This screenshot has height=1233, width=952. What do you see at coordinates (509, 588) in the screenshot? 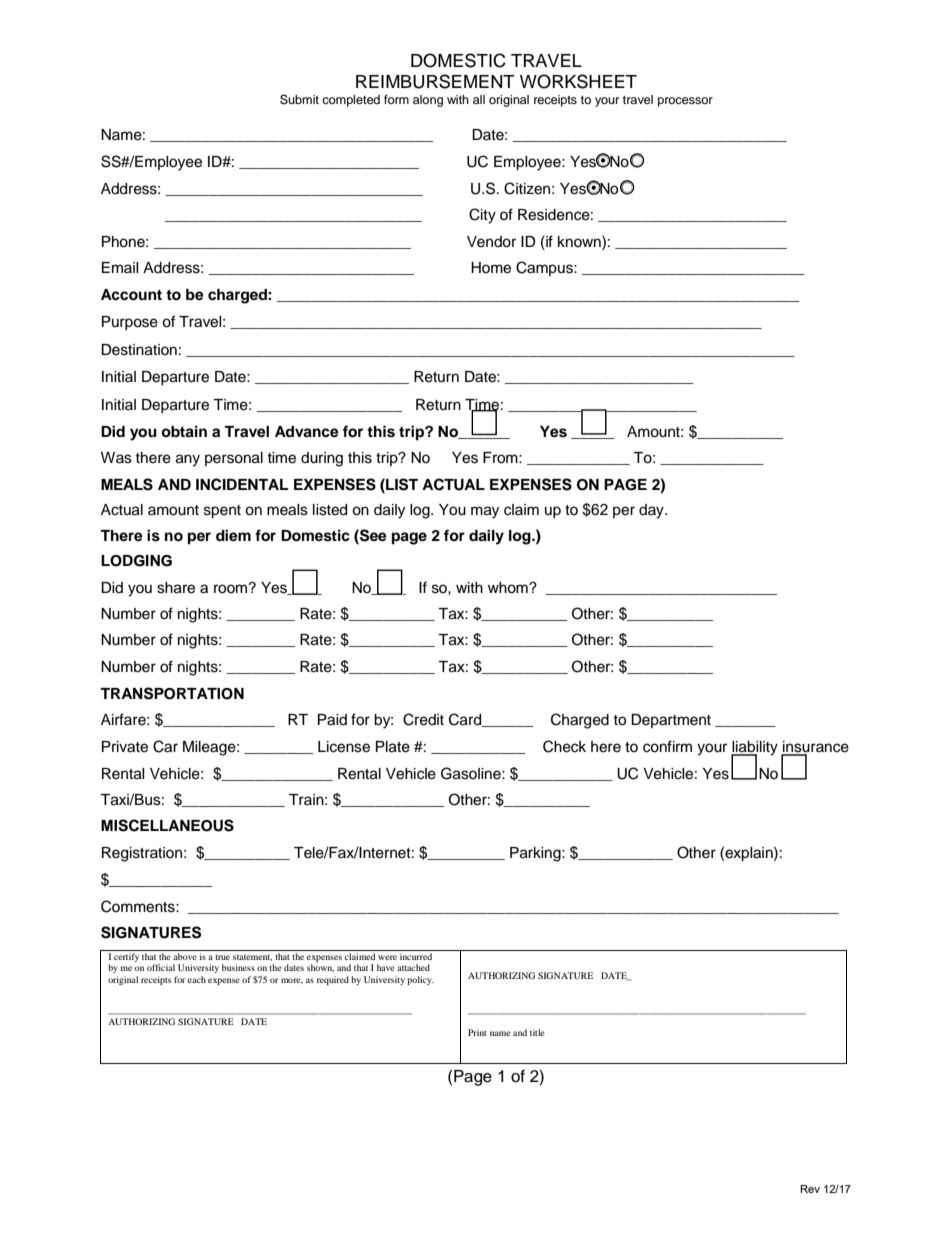
I see `whom` at bounding box center [509, 588].
